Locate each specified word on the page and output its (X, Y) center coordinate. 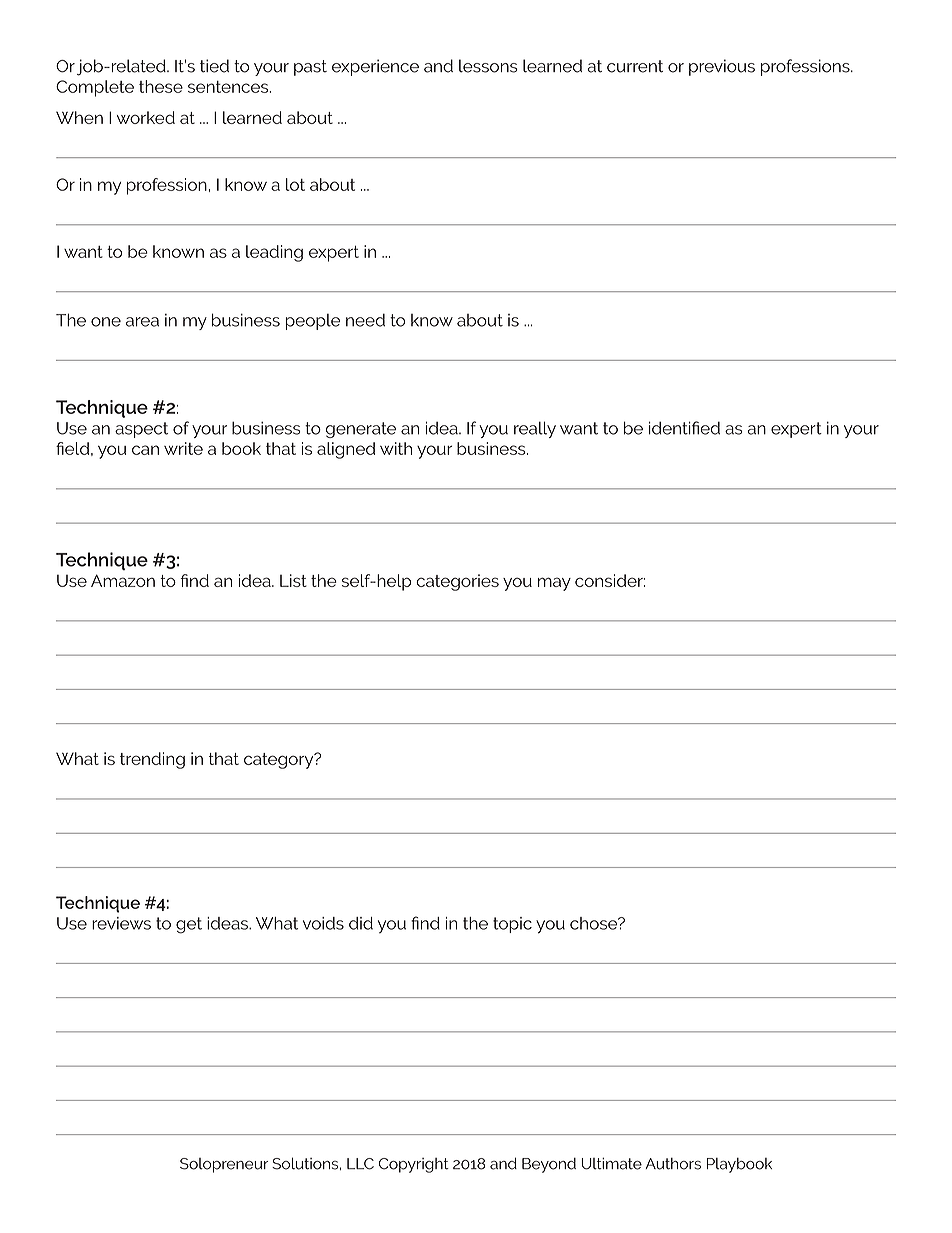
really (535, 429)
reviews (121, 923)
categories (457, 582)
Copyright (414, 1165)
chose (595, 923)
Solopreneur (224, 1165)
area (142, 322)
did (361, 923)
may (554, 584)
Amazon (123, 580)
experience (375, 67)
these (161, 86)
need (365, 320)
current (635, 66)
